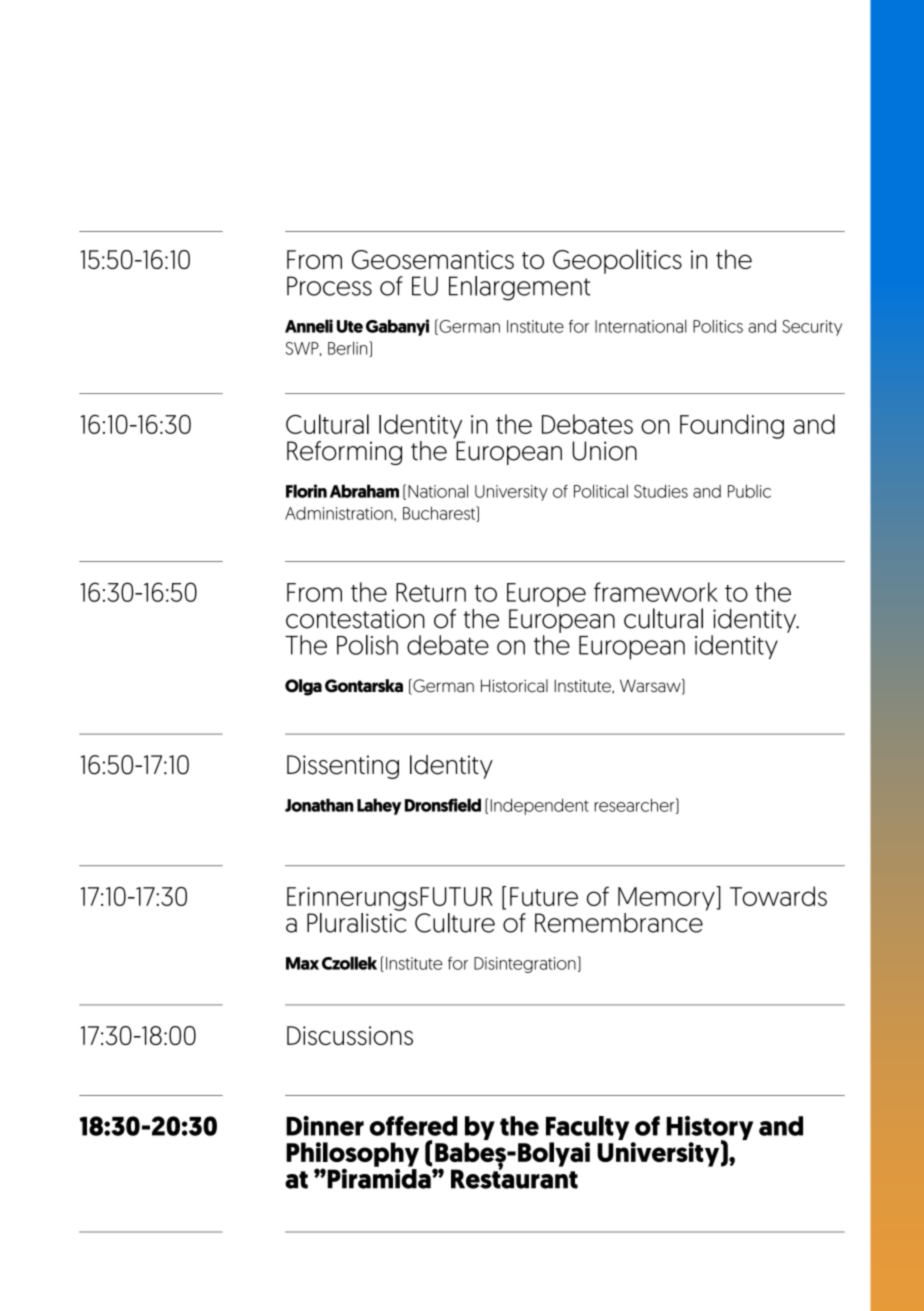 The height and width of the screenshot is (1311, 924). What do you see at coordinates (343, 767) in the screenshot?
I see `Dissenting` at bounding box center [343, 767].
